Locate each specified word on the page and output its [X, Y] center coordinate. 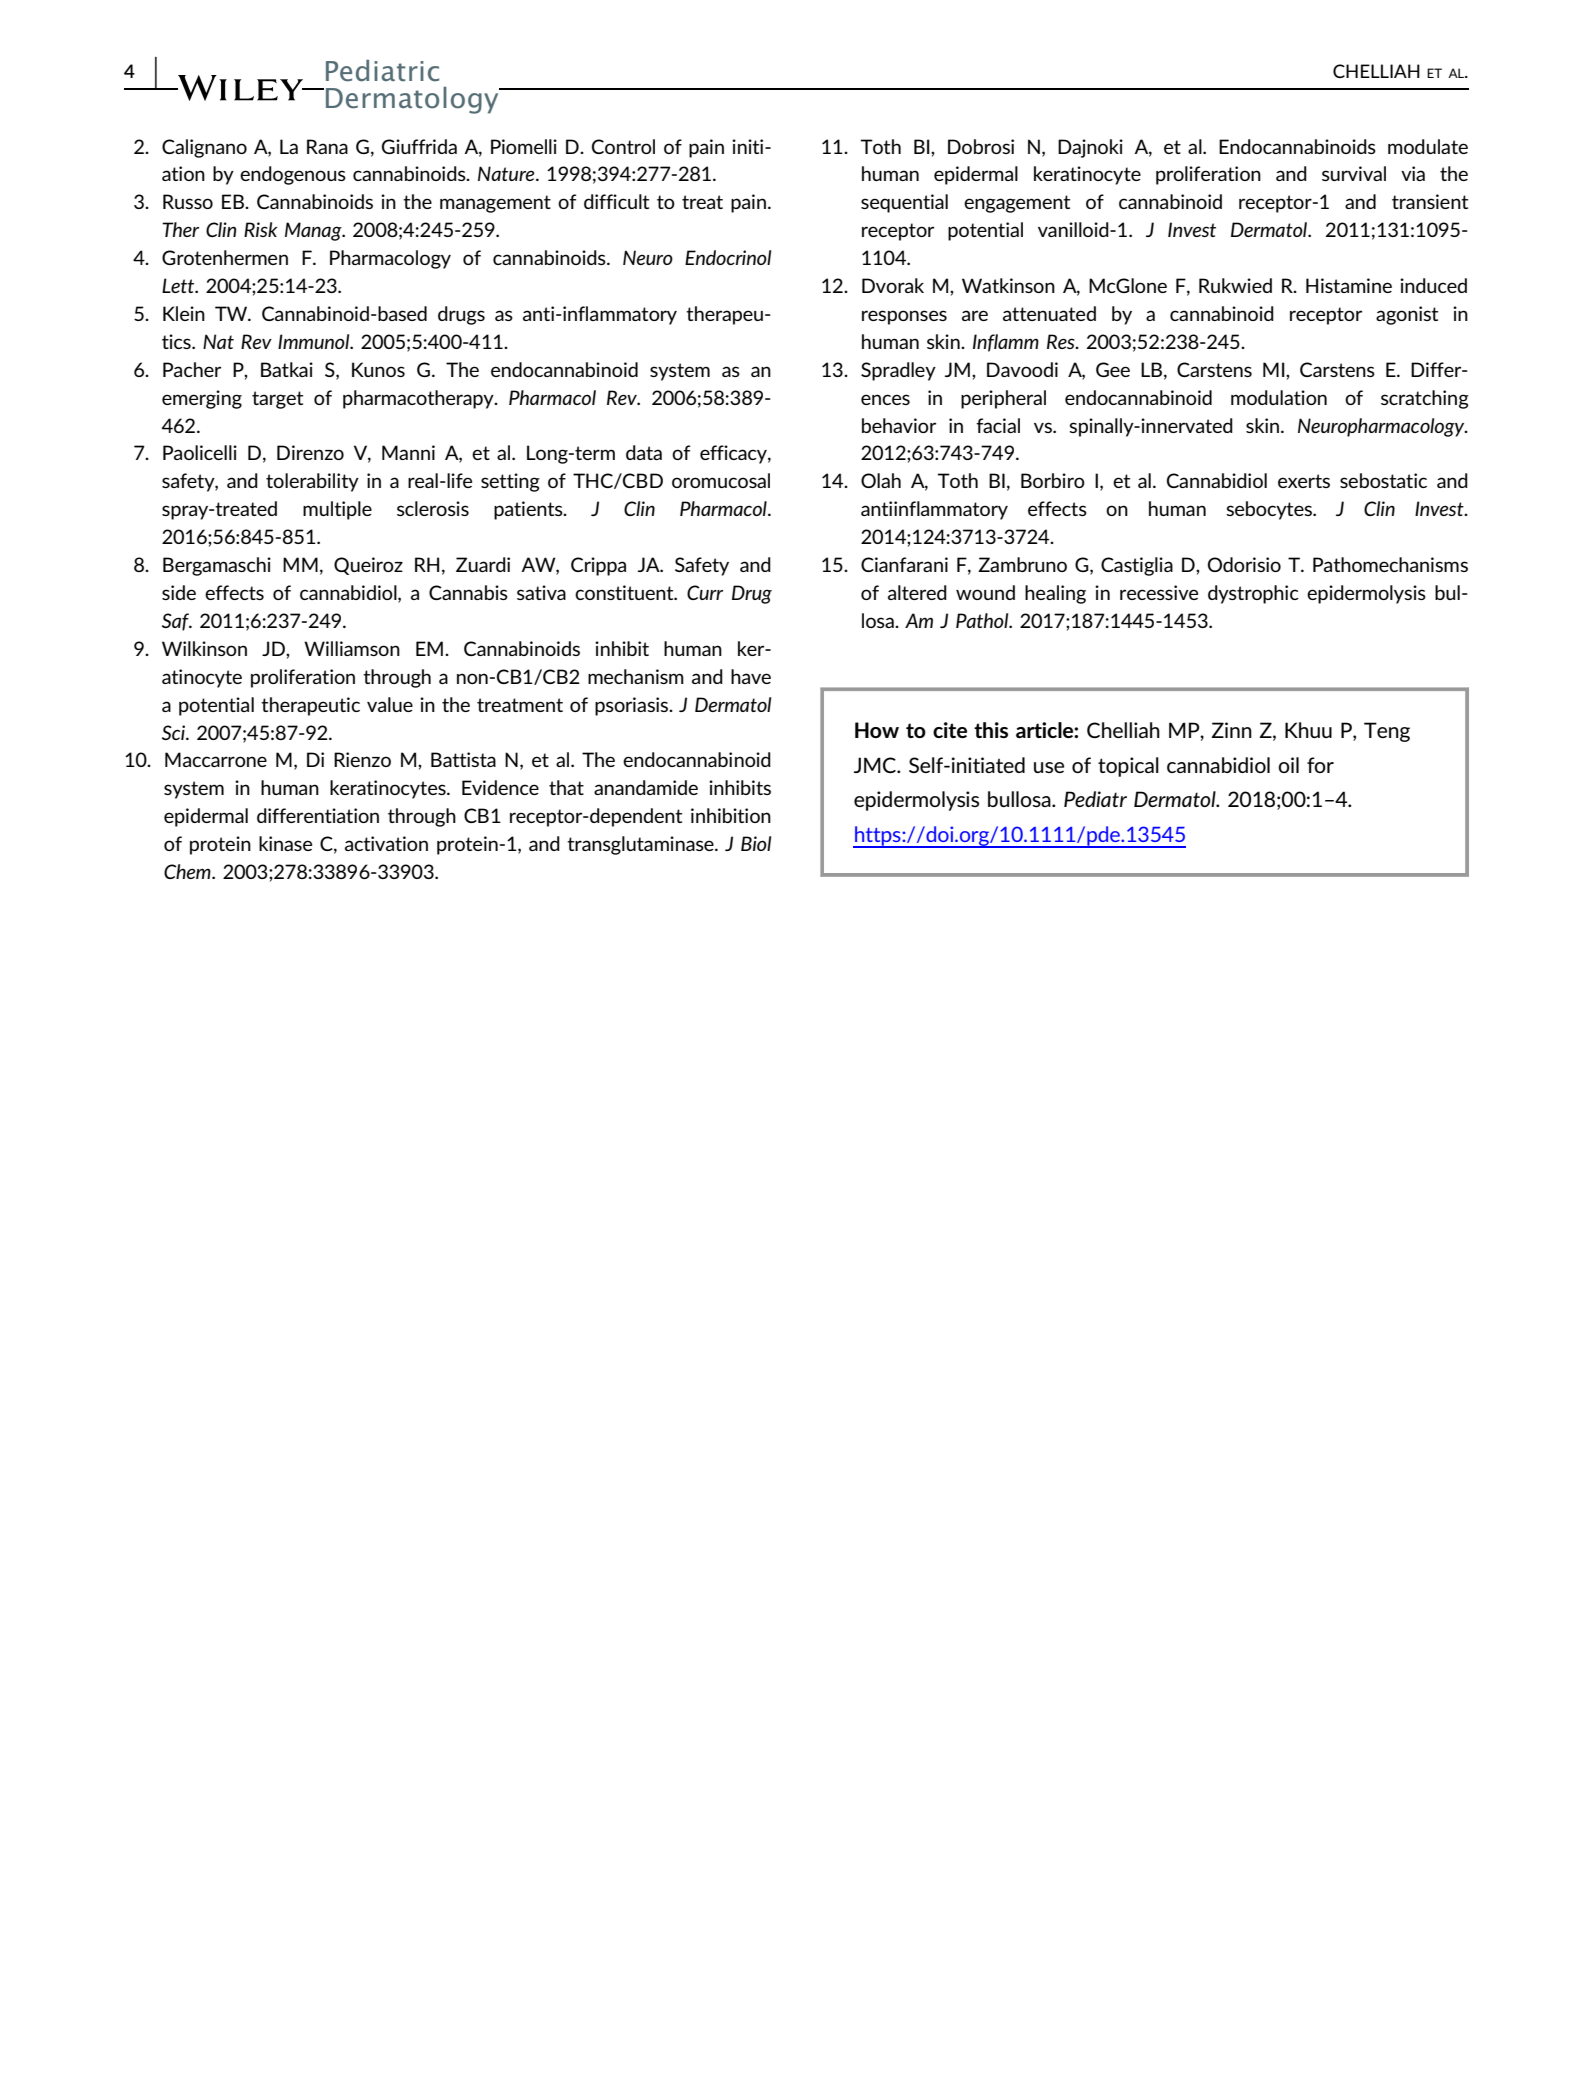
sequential [904, 203]
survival [1354, 173]
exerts [1304, 481]
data [644, 452]
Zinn [1231, 730]
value [390, 704]
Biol [756, 843]
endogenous [293, 175]
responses [904, 317]
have [751, 676]
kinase [285, 843]
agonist [1407, 315]
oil [1288, 765]
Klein [184, 313]
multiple [337, 510]
